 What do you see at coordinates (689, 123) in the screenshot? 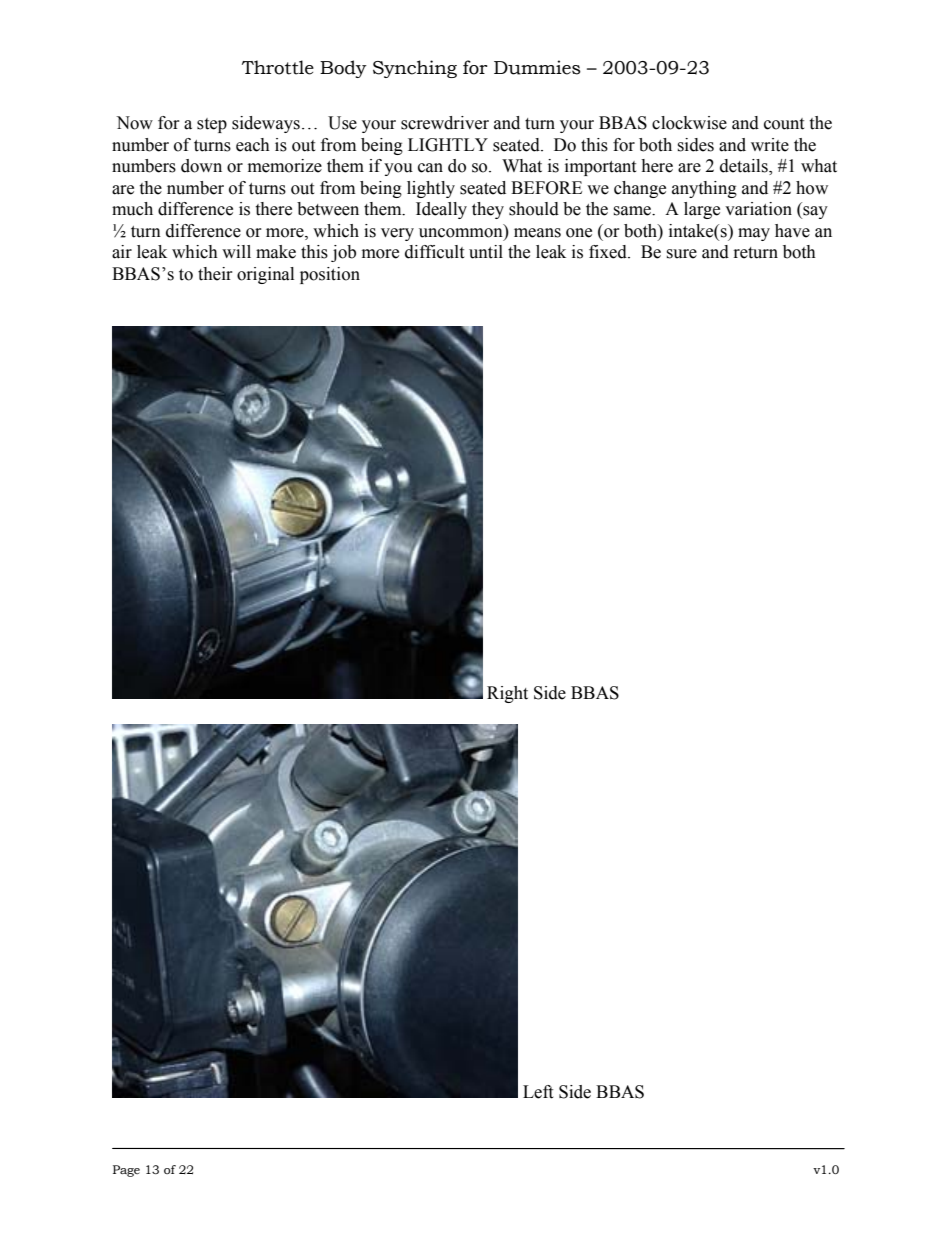
I see `clockwise` at bounding box center [689, 123].
